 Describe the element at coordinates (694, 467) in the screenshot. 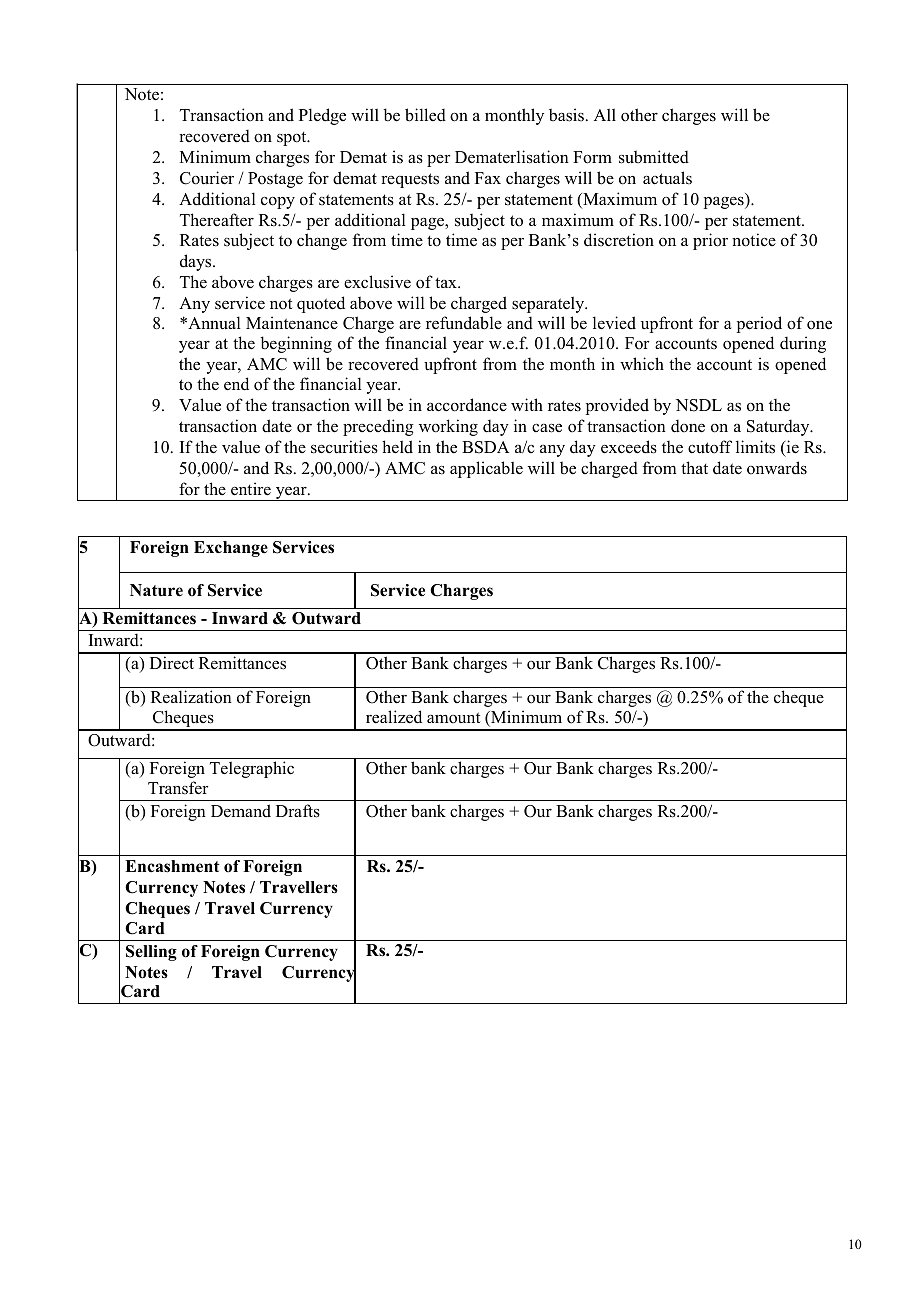

I see `that` at that location.
